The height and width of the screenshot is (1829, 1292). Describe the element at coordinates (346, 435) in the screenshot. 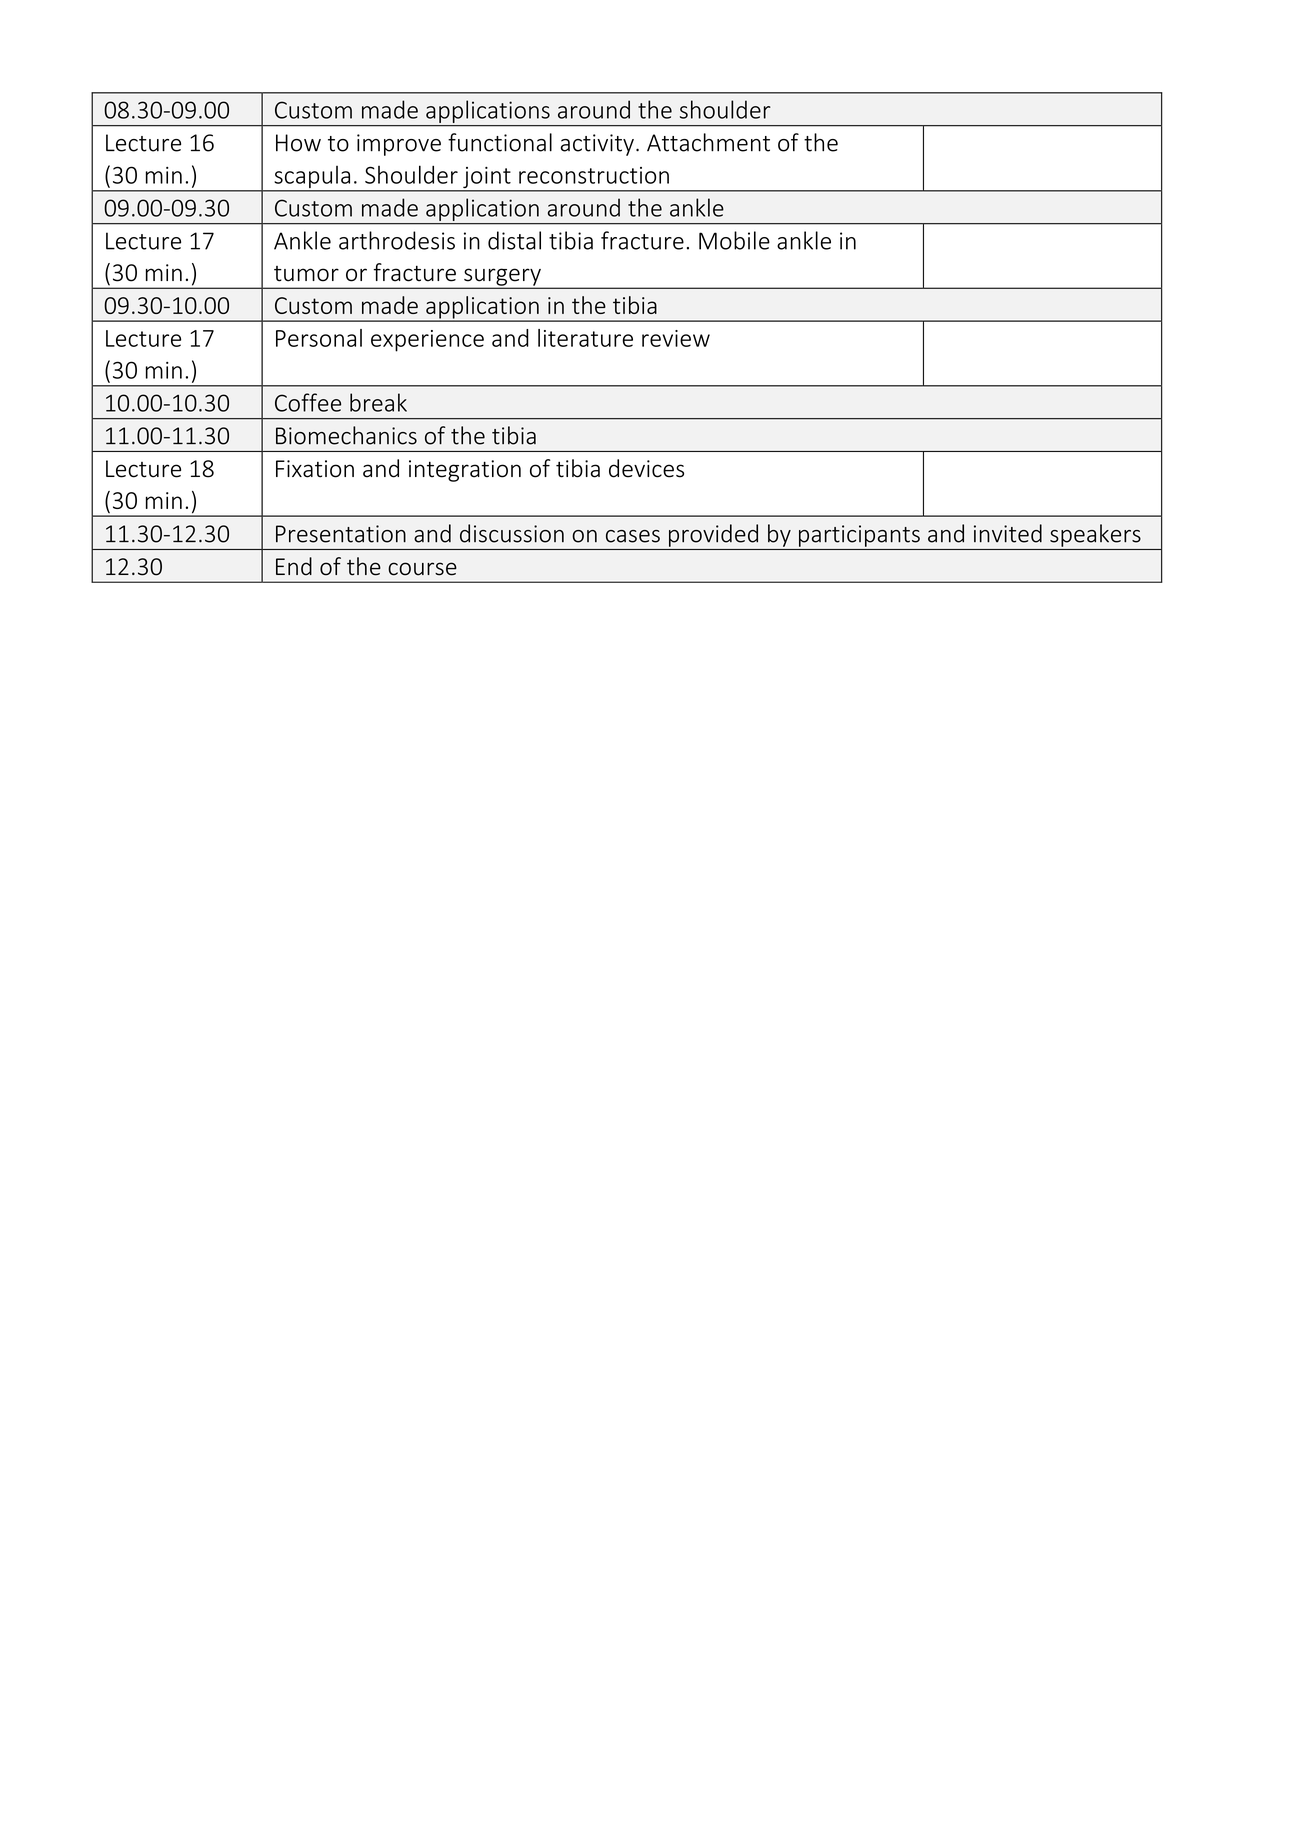

I see `Biomechanics` at that location.
